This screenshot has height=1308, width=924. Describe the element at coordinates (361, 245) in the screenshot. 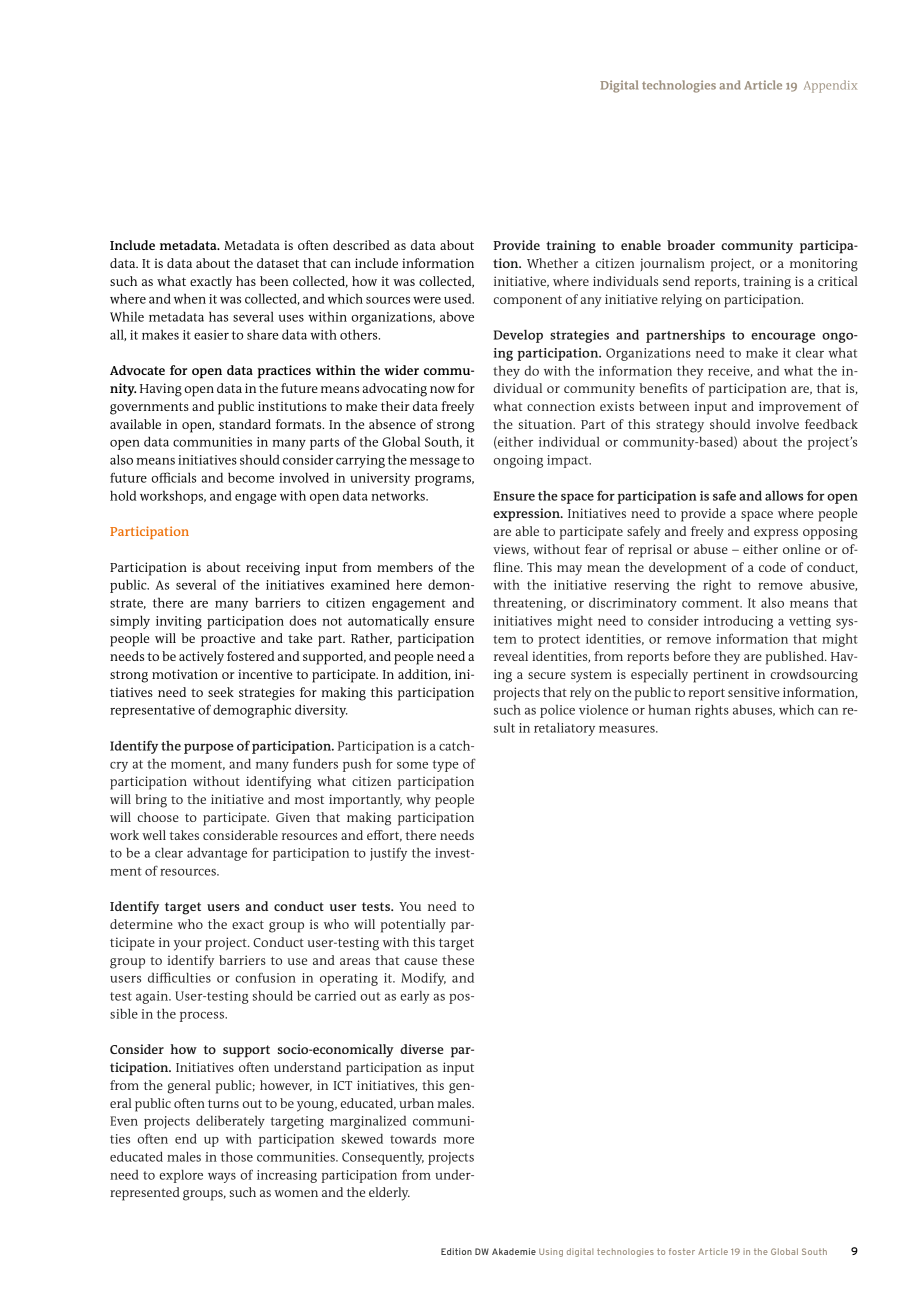

I see `described` at that location.
